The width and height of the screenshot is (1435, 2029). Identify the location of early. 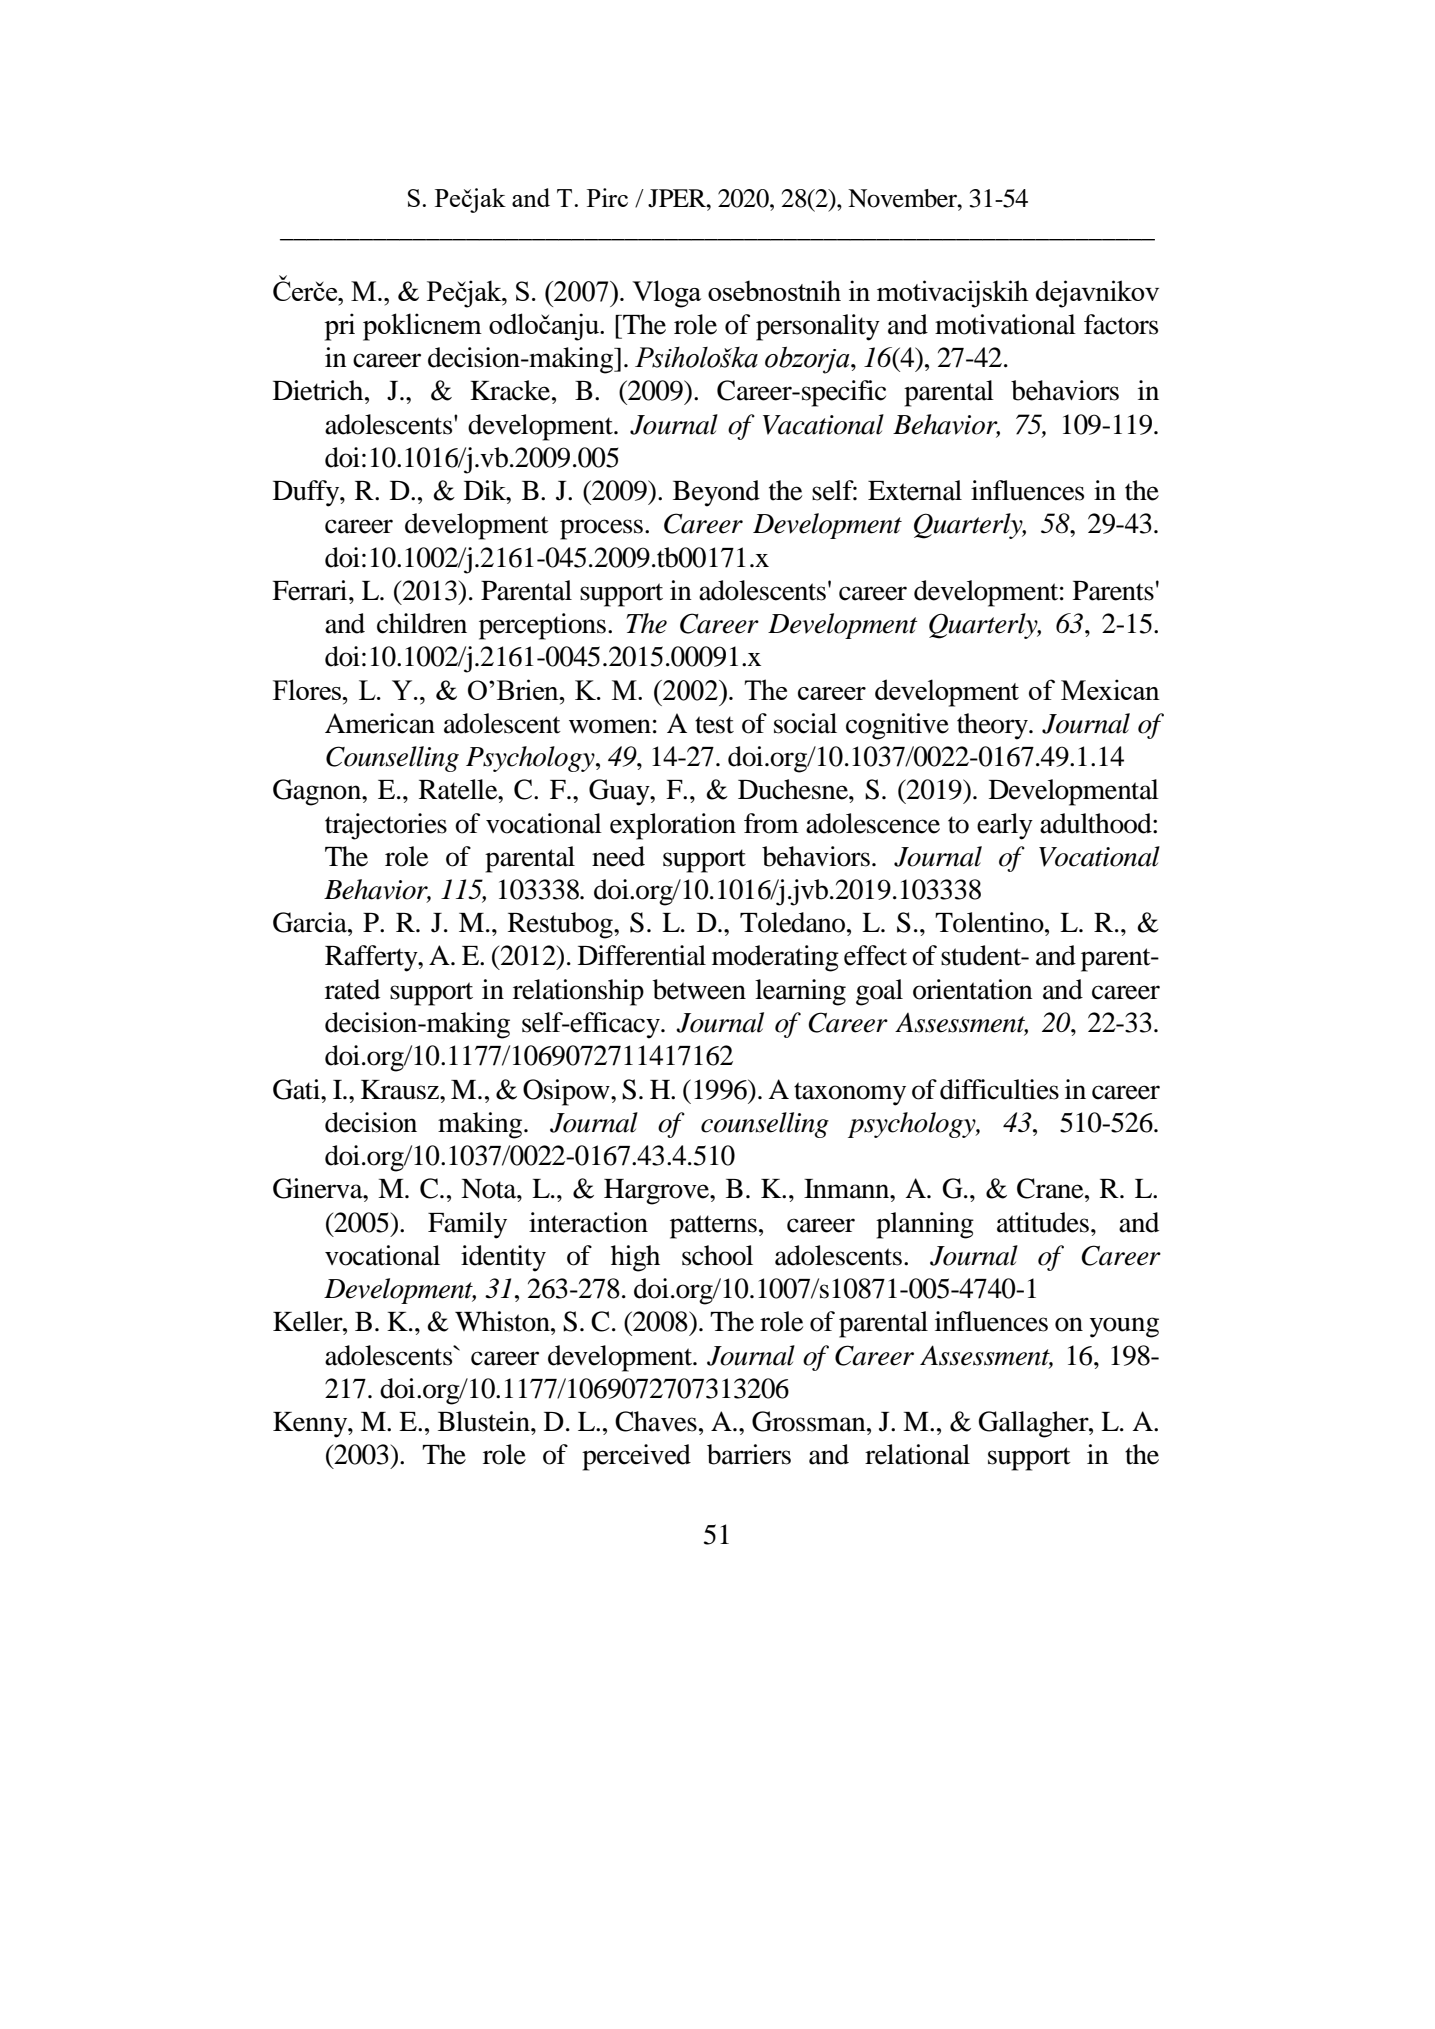
(1005, 826).
